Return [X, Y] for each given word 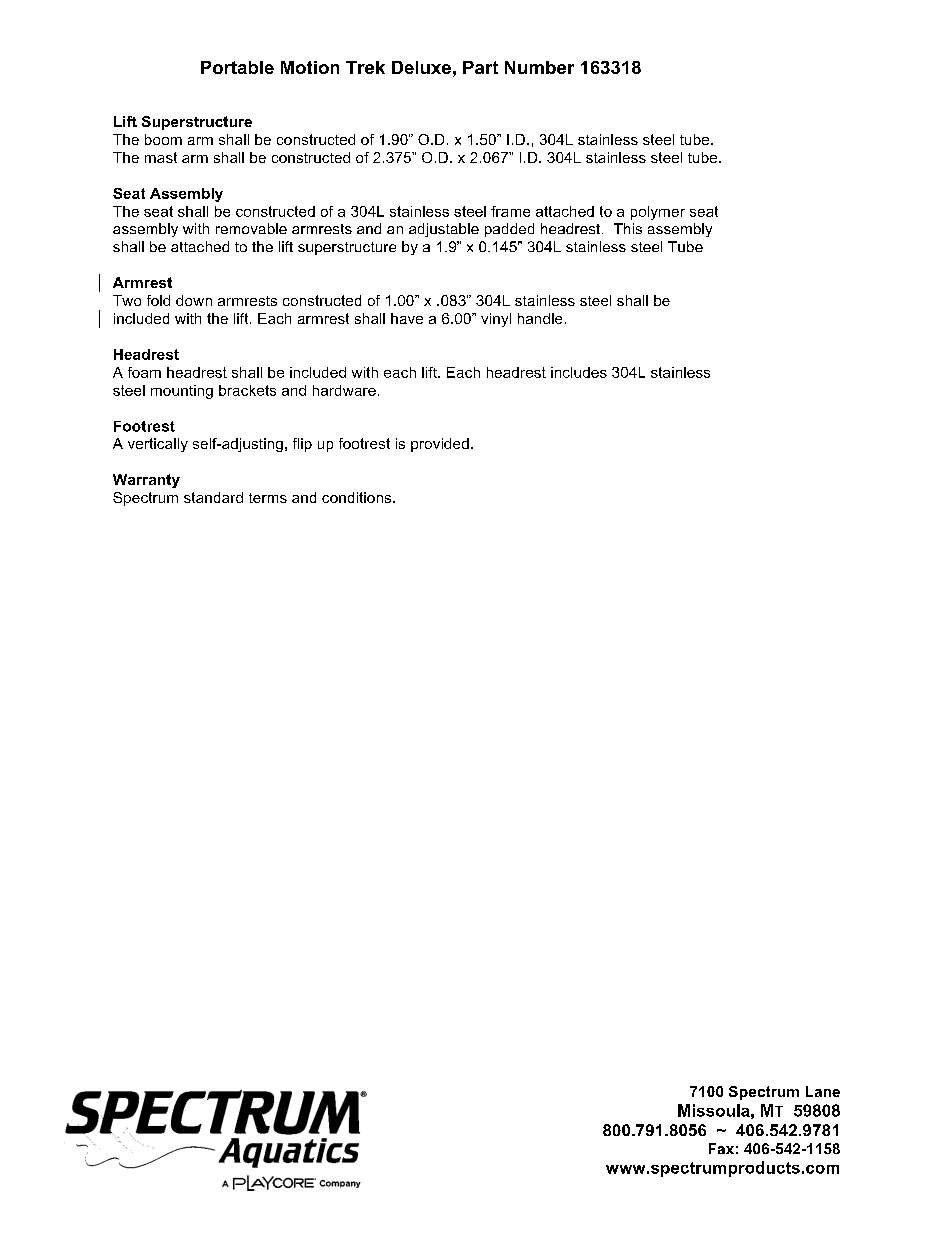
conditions [358, 497]
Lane [823, 1091]
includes [579, 372]
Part [480, 67]
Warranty [146, 481]
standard [213, 497]
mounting [182, 392]
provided [440, 445]
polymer [658, 213]
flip [302, 445]
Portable [237, 67]
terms [268, 498]
